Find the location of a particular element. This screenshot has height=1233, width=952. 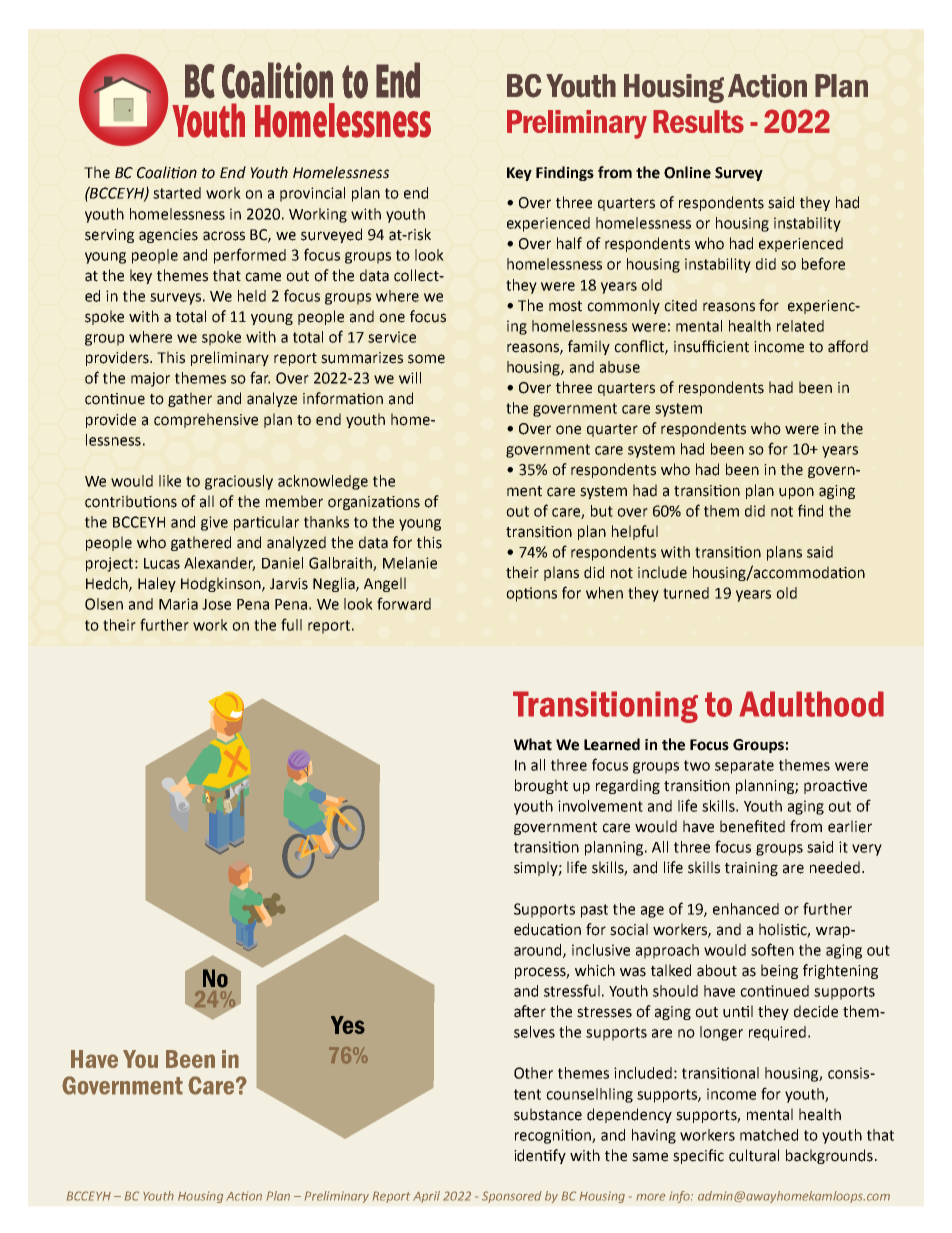

Coalition is located at coordinates (167, 172).
